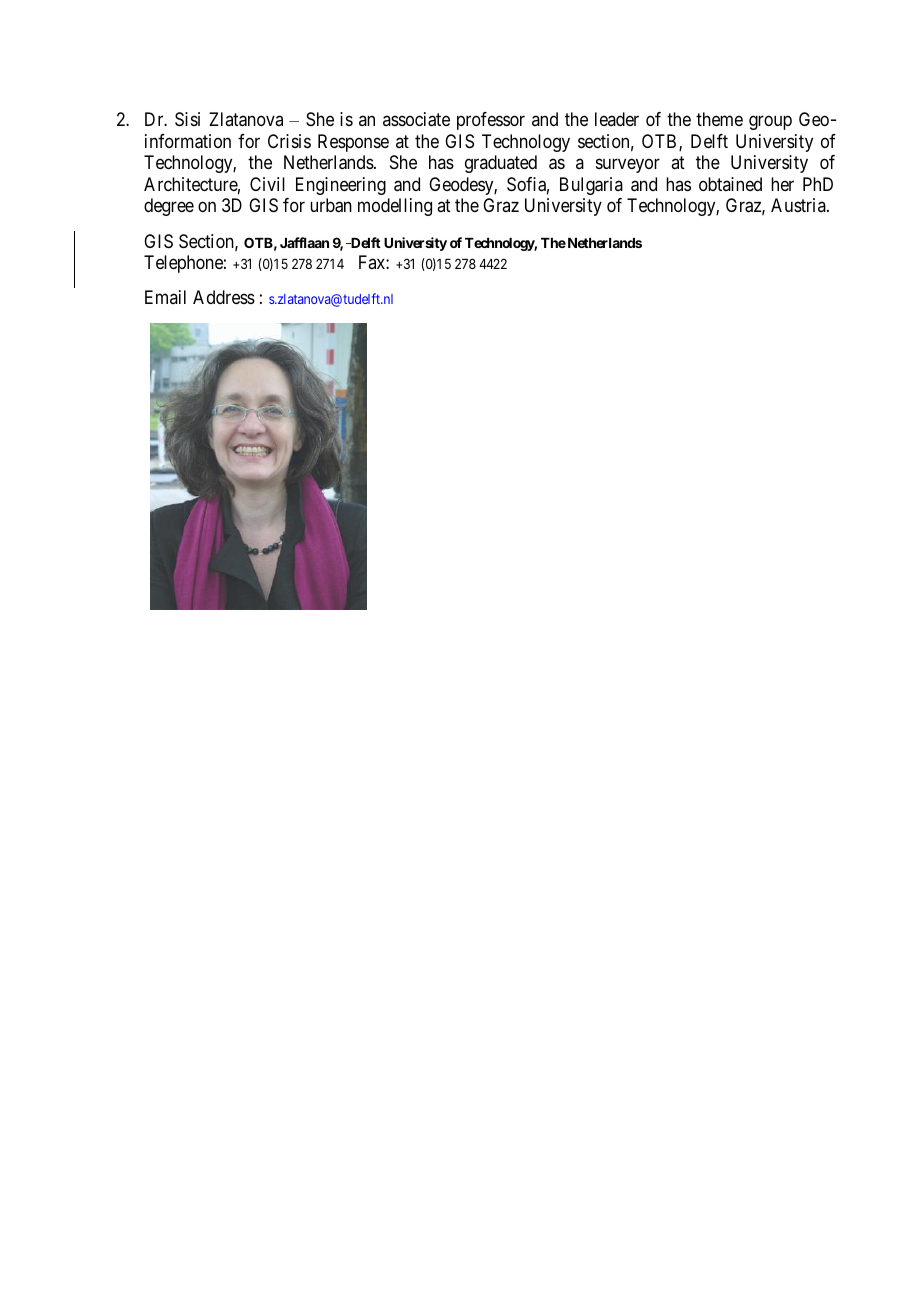 This page has height=1303, width=924. Describe the element at coordinates (187, 119) in the page. I see `Sisi` at that location.
